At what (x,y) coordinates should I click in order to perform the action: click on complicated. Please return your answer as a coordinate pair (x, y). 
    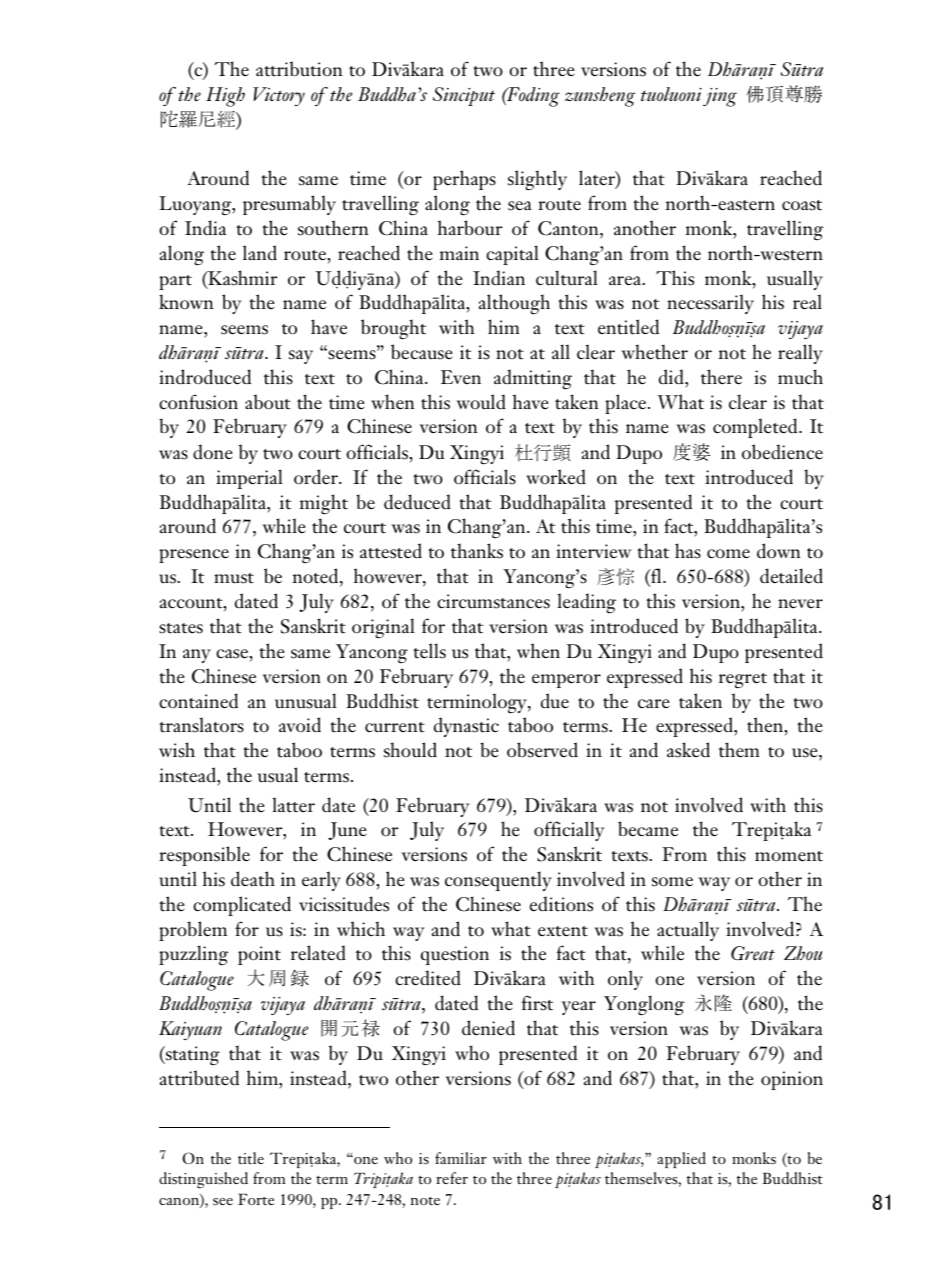
    Looking at the image, I should click on (242, 906).
